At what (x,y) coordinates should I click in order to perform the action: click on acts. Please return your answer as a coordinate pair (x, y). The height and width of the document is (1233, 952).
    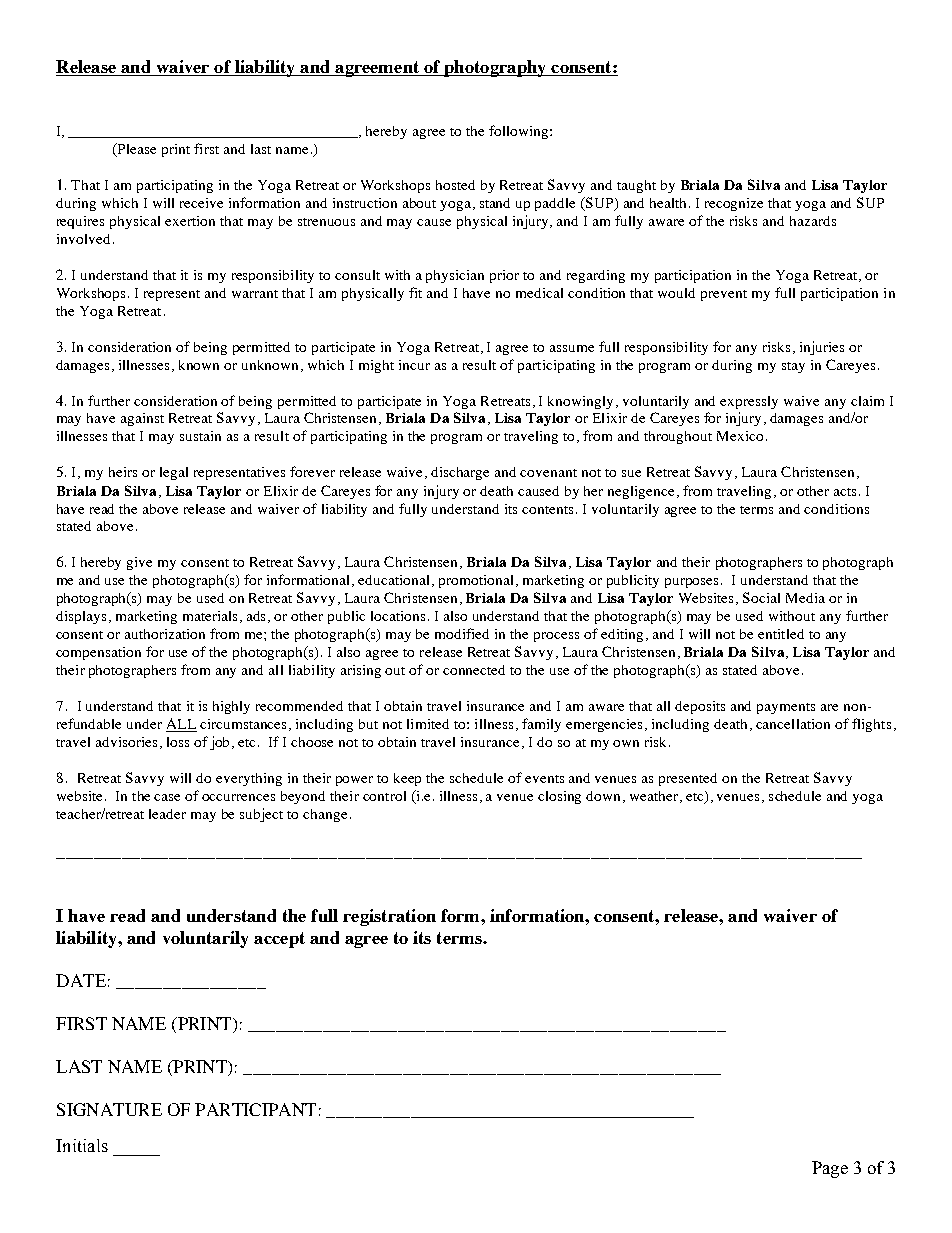
    Looking at the image, I should click on (845, 492).
